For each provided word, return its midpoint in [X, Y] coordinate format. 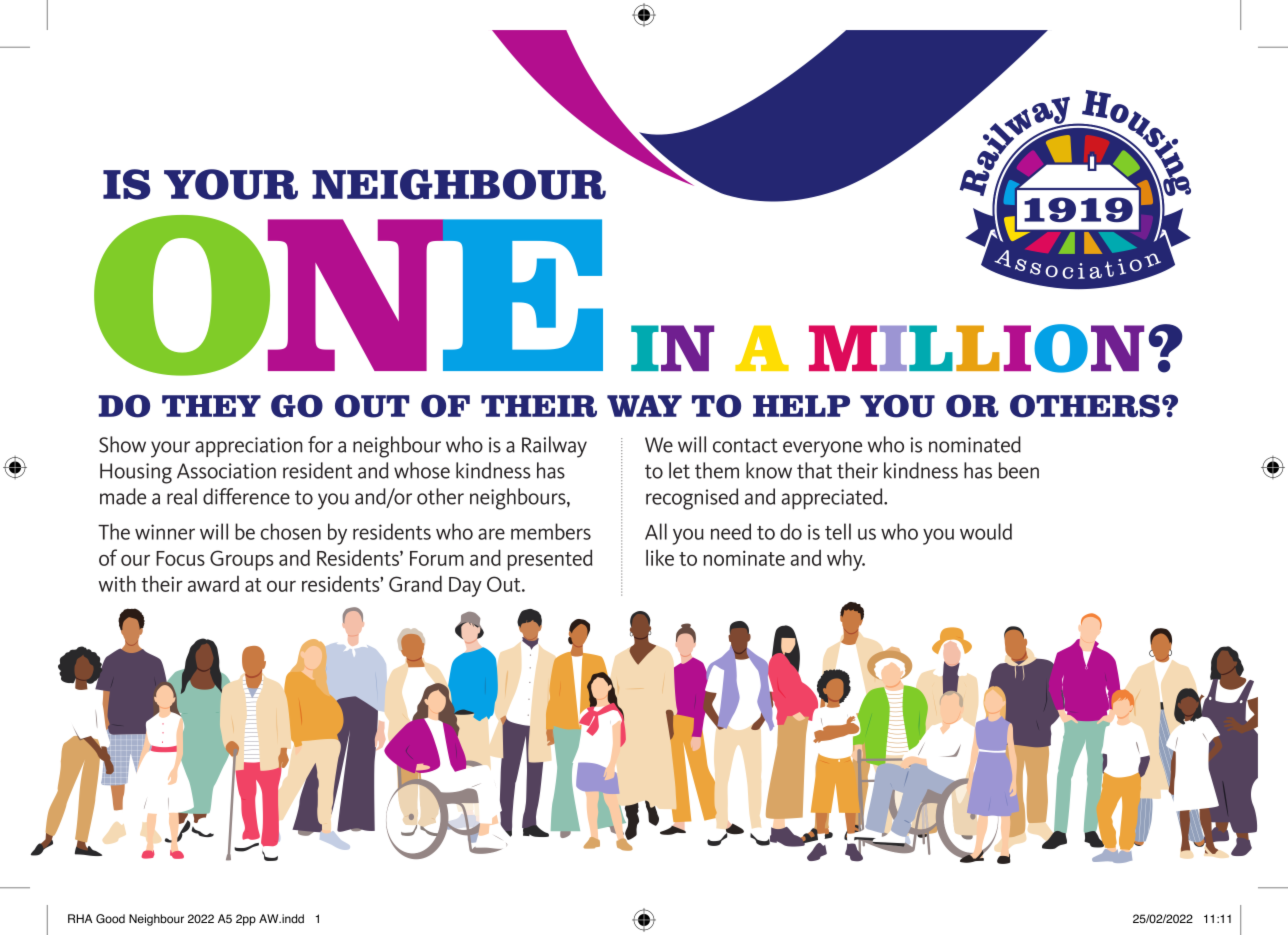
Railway [554, 447]
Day [465, 587]
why [846, 560]
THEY [211, 406]
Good [110, 919]
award [213, 583]
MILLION [976, 348]
